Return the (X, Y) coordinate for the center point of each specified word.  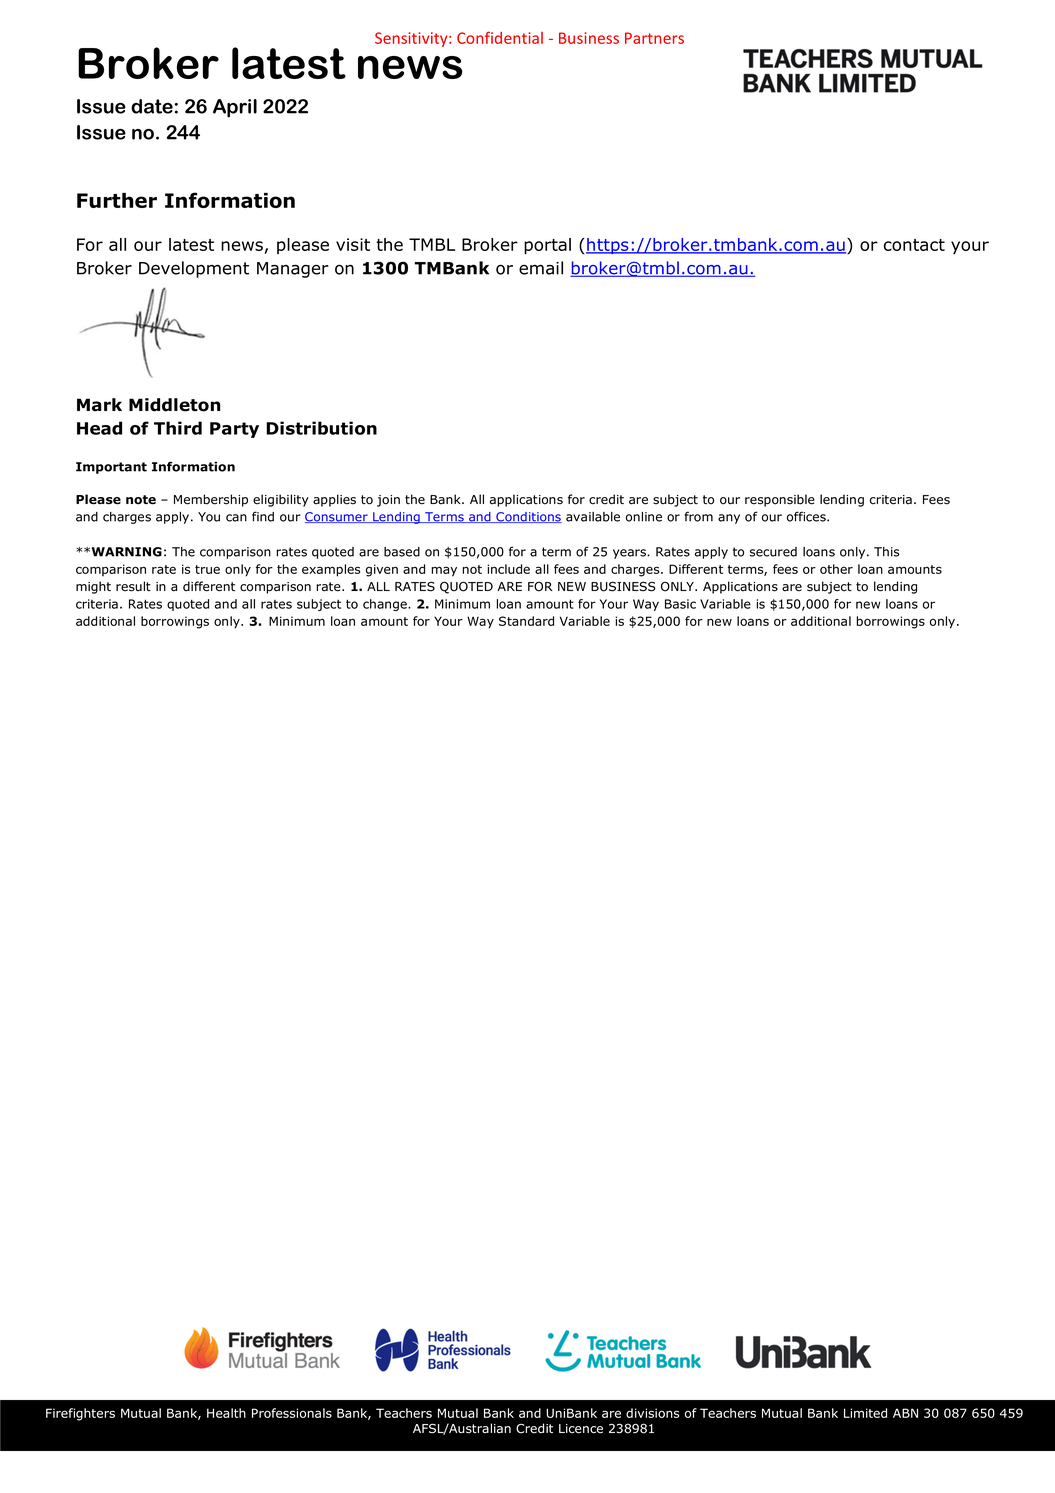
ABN (905, 1413)
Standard (526, 621)
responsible (780, 500)
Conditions (528, 517)
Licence (581, 1429)
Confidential (500, 37)
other (836, 569)
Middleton (174, 405)
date (152, 106)
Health (226, 1413)
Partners (654, 38)
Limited (865, 1413)
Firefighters (80, 1414)
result (133, 586)
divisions (652, 1413)
